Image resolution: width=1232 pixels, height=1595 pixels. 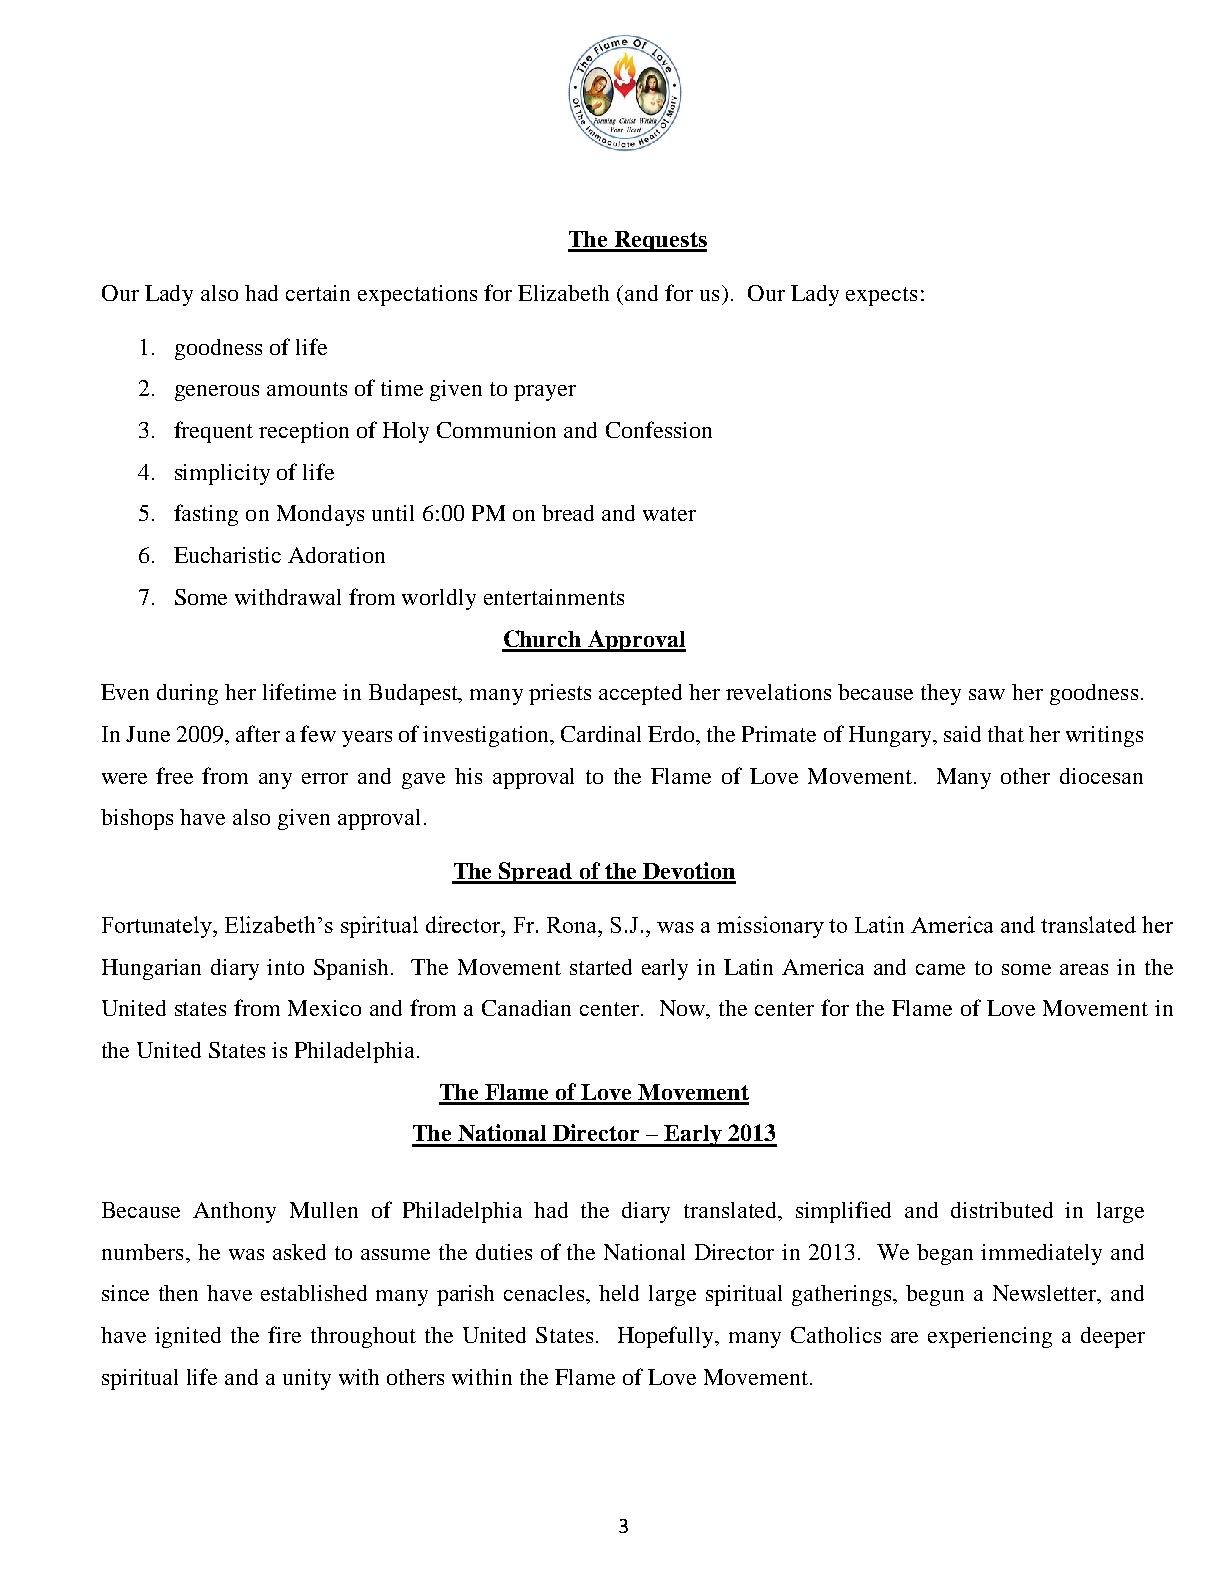 What do you see at coordinates (881, 296) in the page?
I see `expects` at bounding box center [881, 296].
